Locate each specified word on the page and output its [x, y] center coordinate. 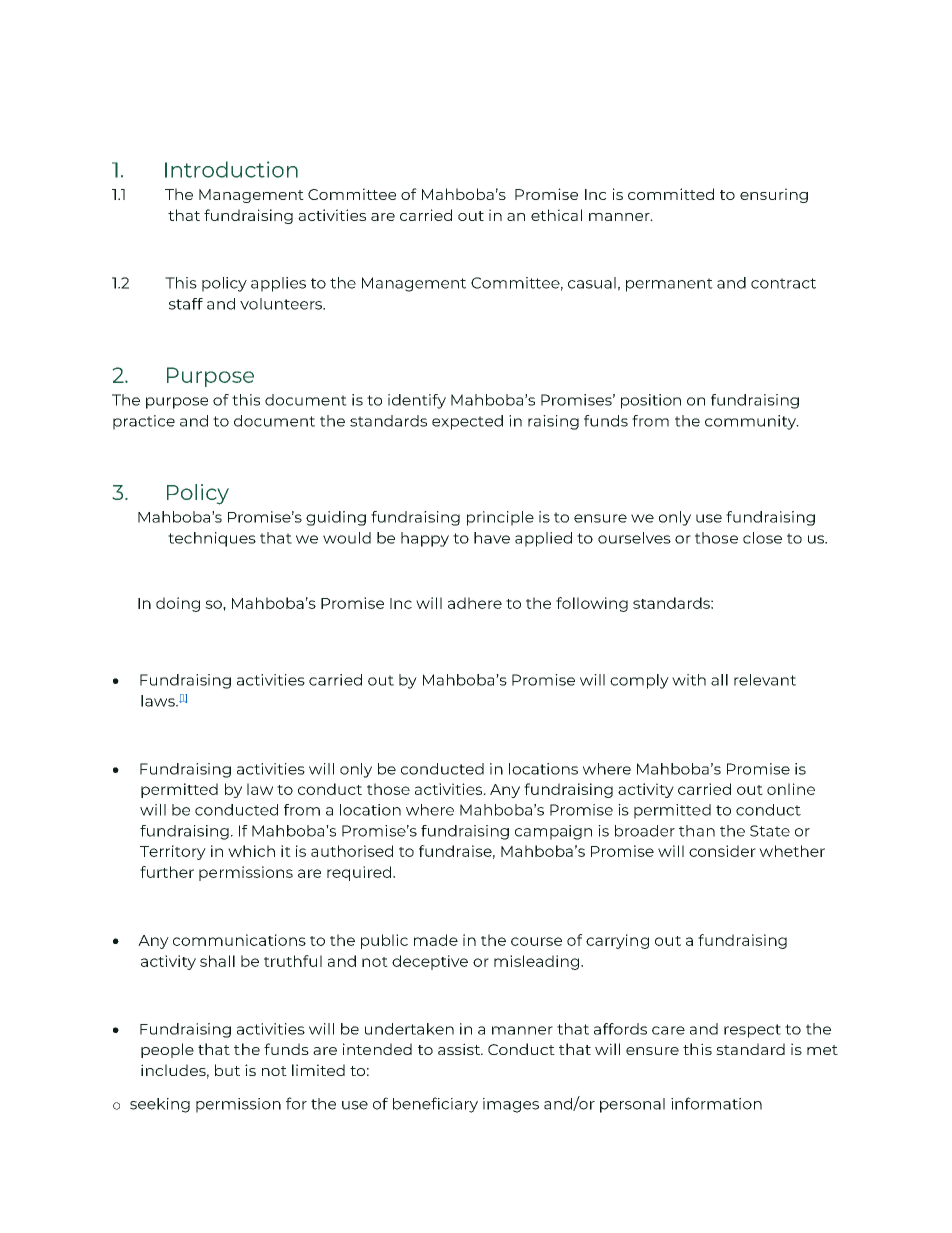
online [791, 789]
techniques [212, 539]
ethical [556, 215]
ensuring [774, 195]
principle [500, 518]
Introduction [231, 169]
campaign [553, 832]
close [762, 538]
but [227, 1070]
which [251, 851]
